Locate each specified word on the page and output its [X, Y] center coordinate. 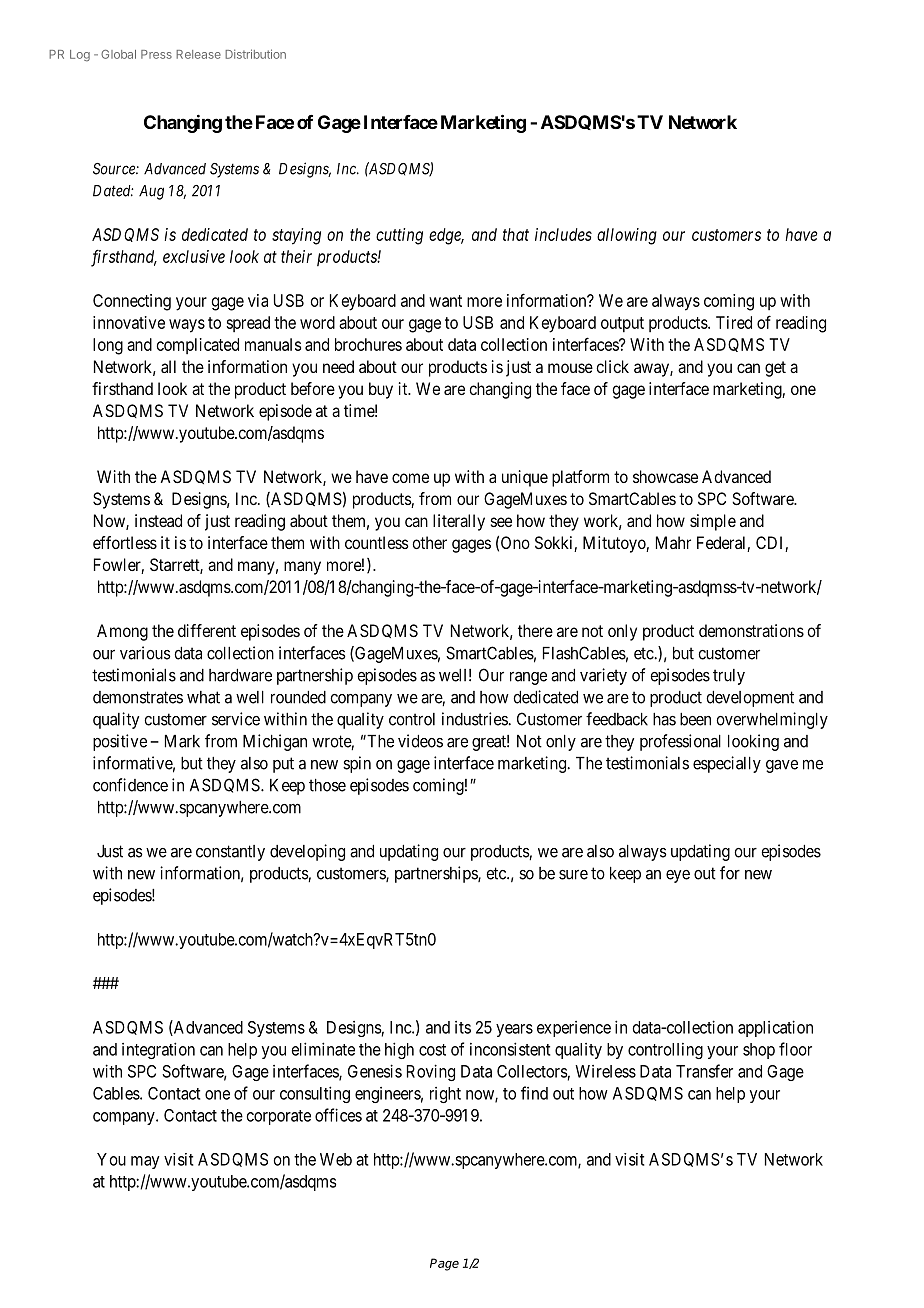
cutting [399, 236]
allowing [627, 236]
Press [156, 54]
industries [475, 719]
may [145, 1162]
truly [729, 677]
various [145, 653]
